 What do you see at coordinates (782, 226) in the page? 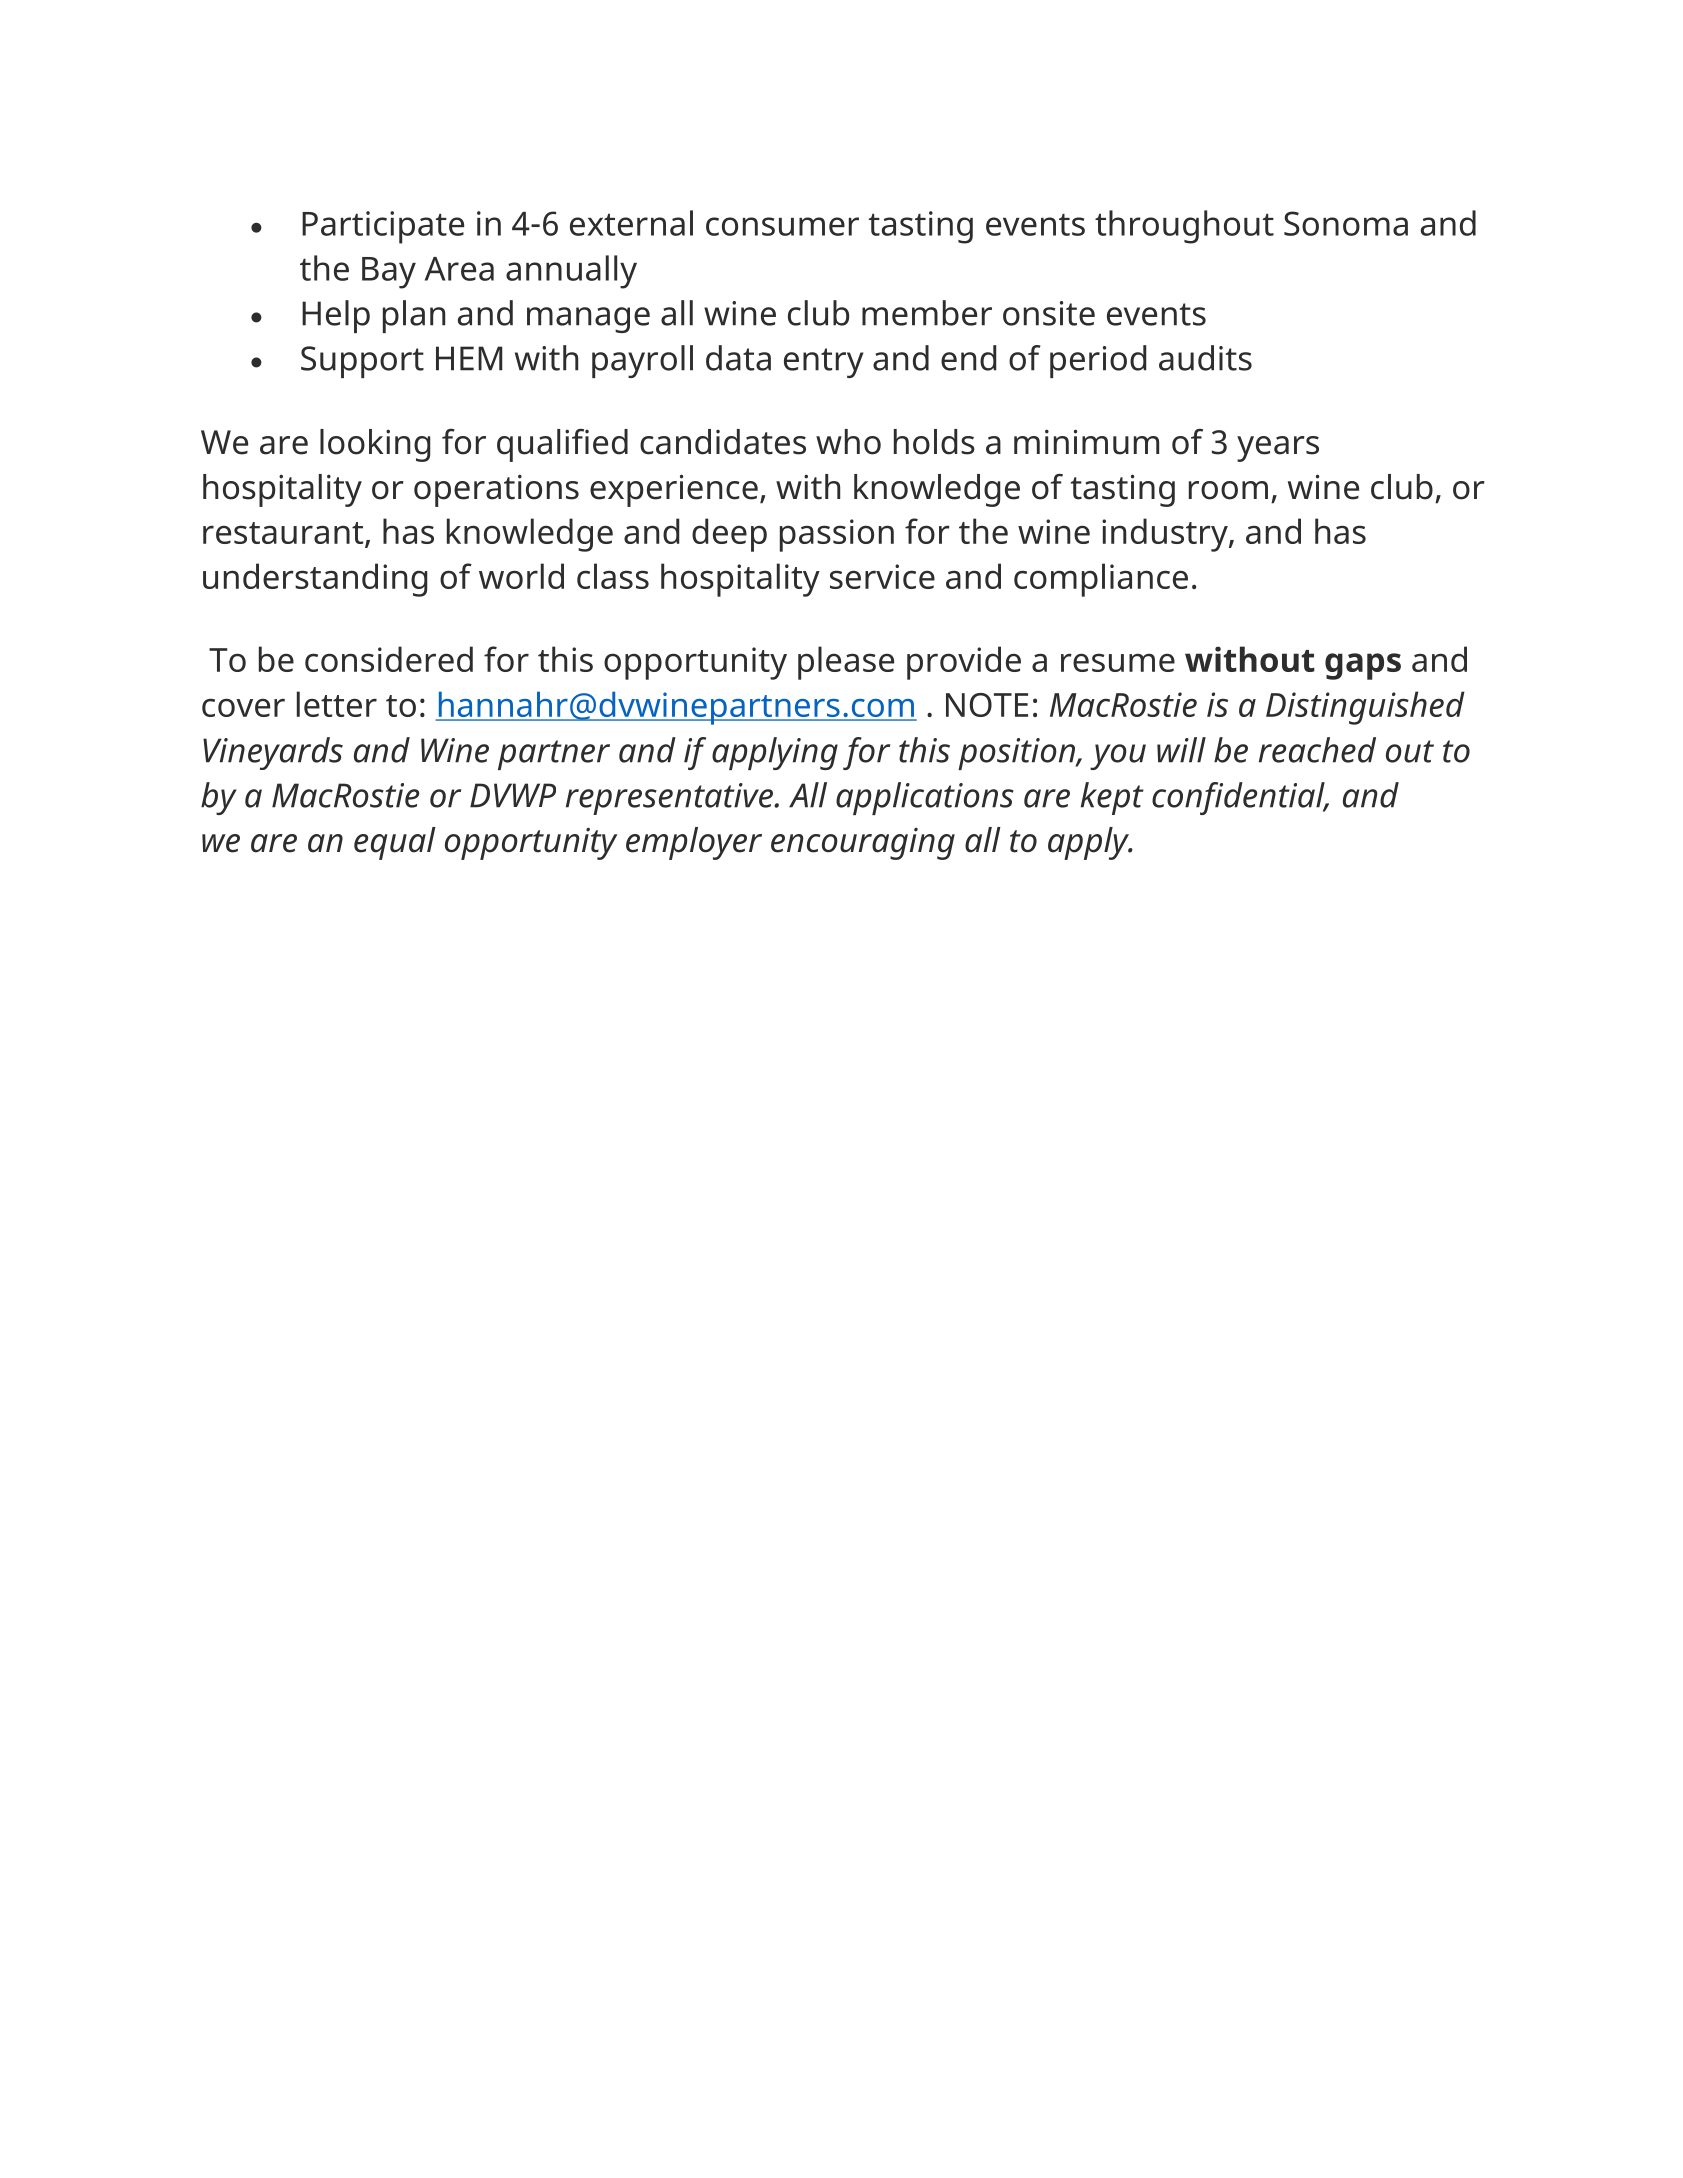
I see `consumer` at bounding box center [782, 226].
